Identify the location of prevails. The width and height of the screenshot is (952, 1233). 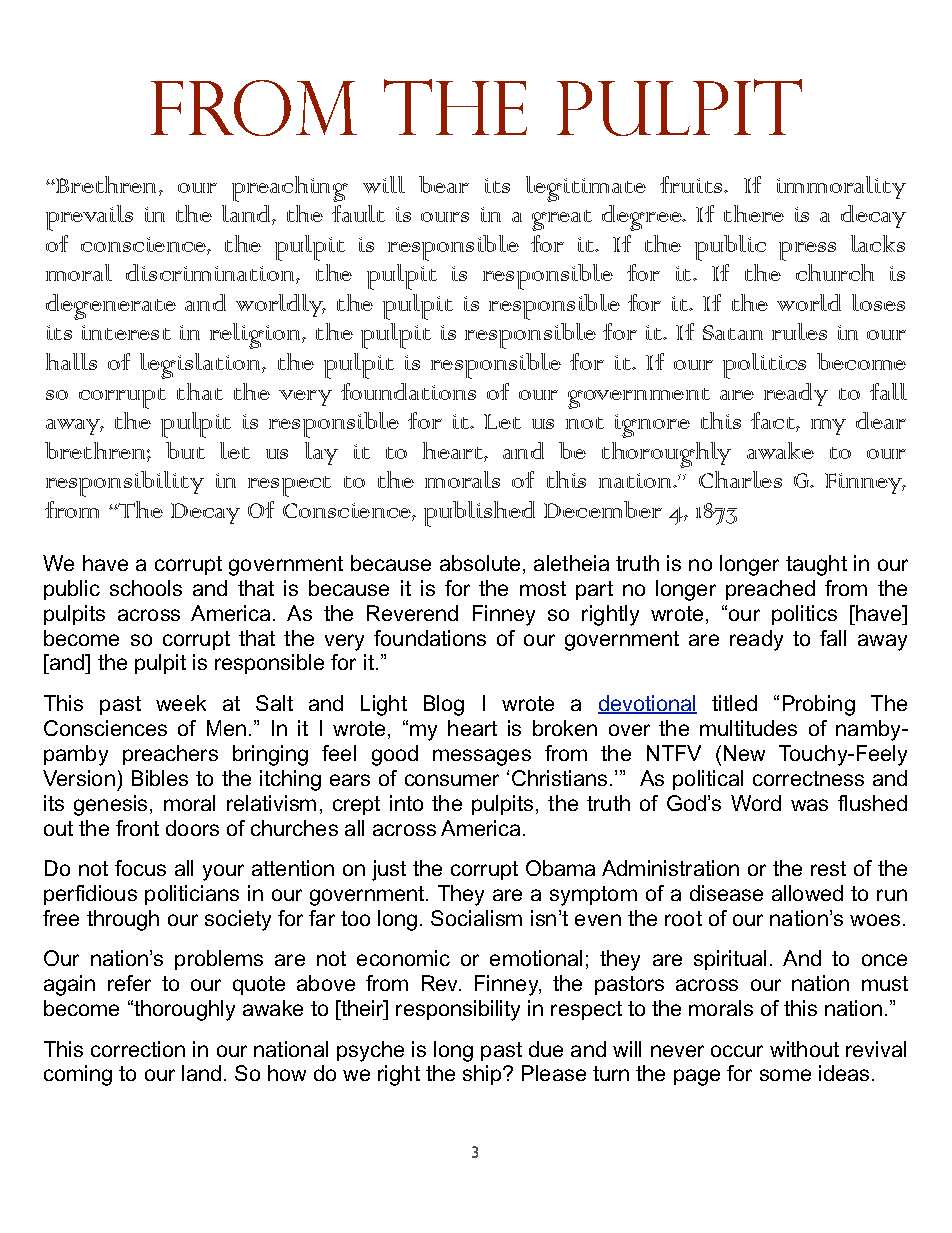
(89, 218).
